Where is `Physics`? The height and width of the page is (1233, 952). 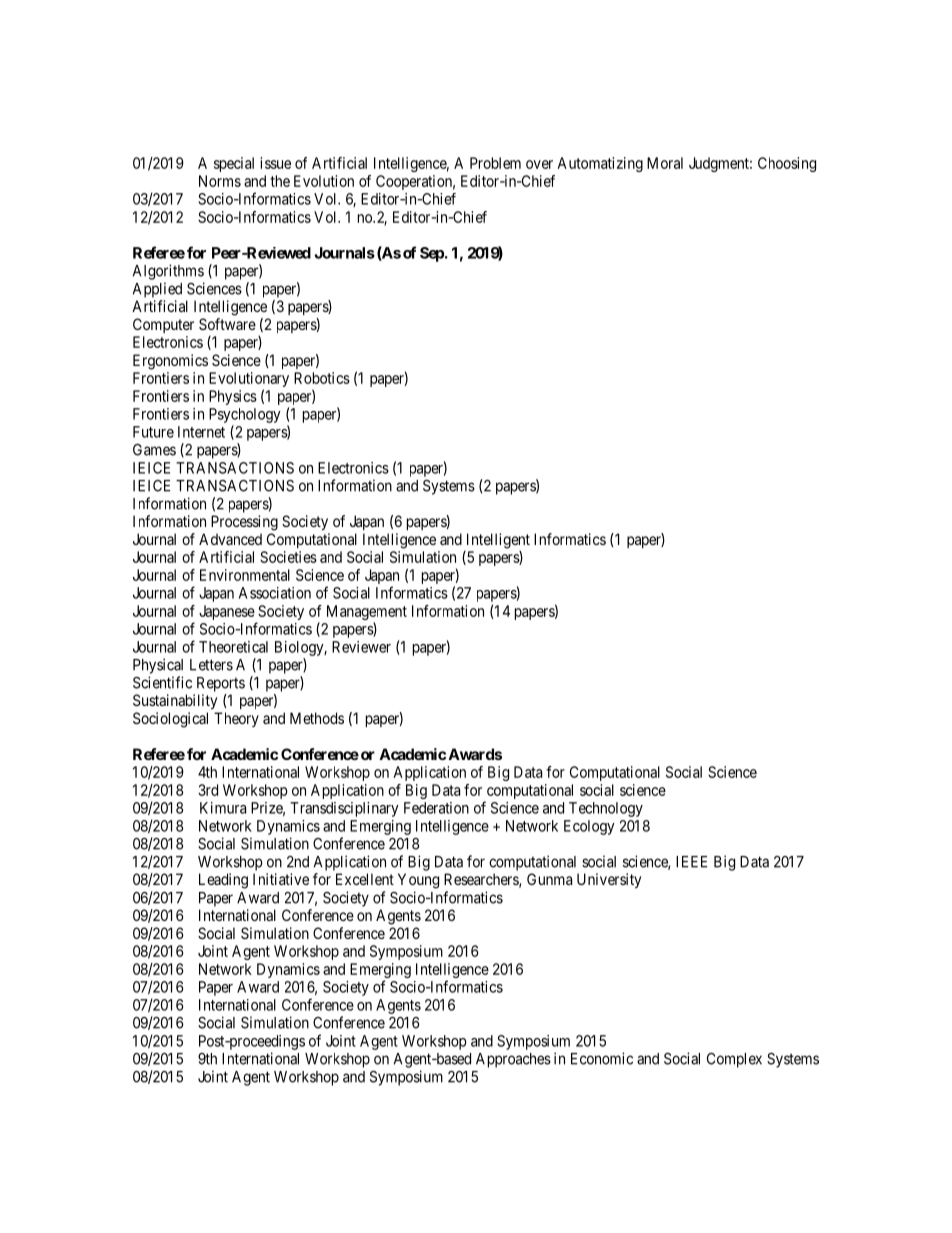 Physics is located at coordinates (233, 397).
